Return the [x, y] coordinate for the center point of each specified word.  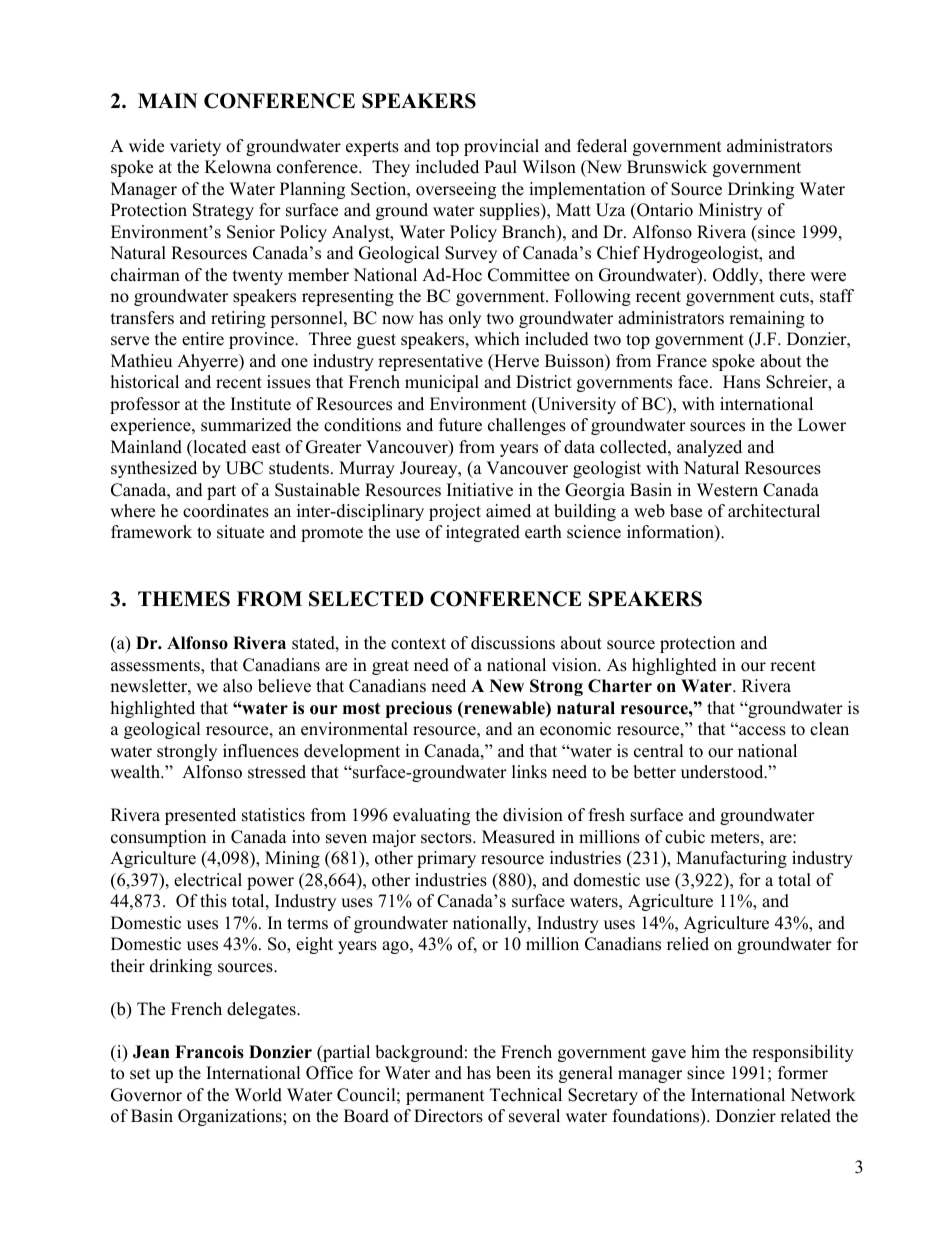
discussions [513, 643]
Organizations [231, 1117]
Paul [500, 167]
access [761, 730]
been [513, 1073]
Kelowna [238, 167]
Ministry [730, 211]
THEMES [184, 599]
